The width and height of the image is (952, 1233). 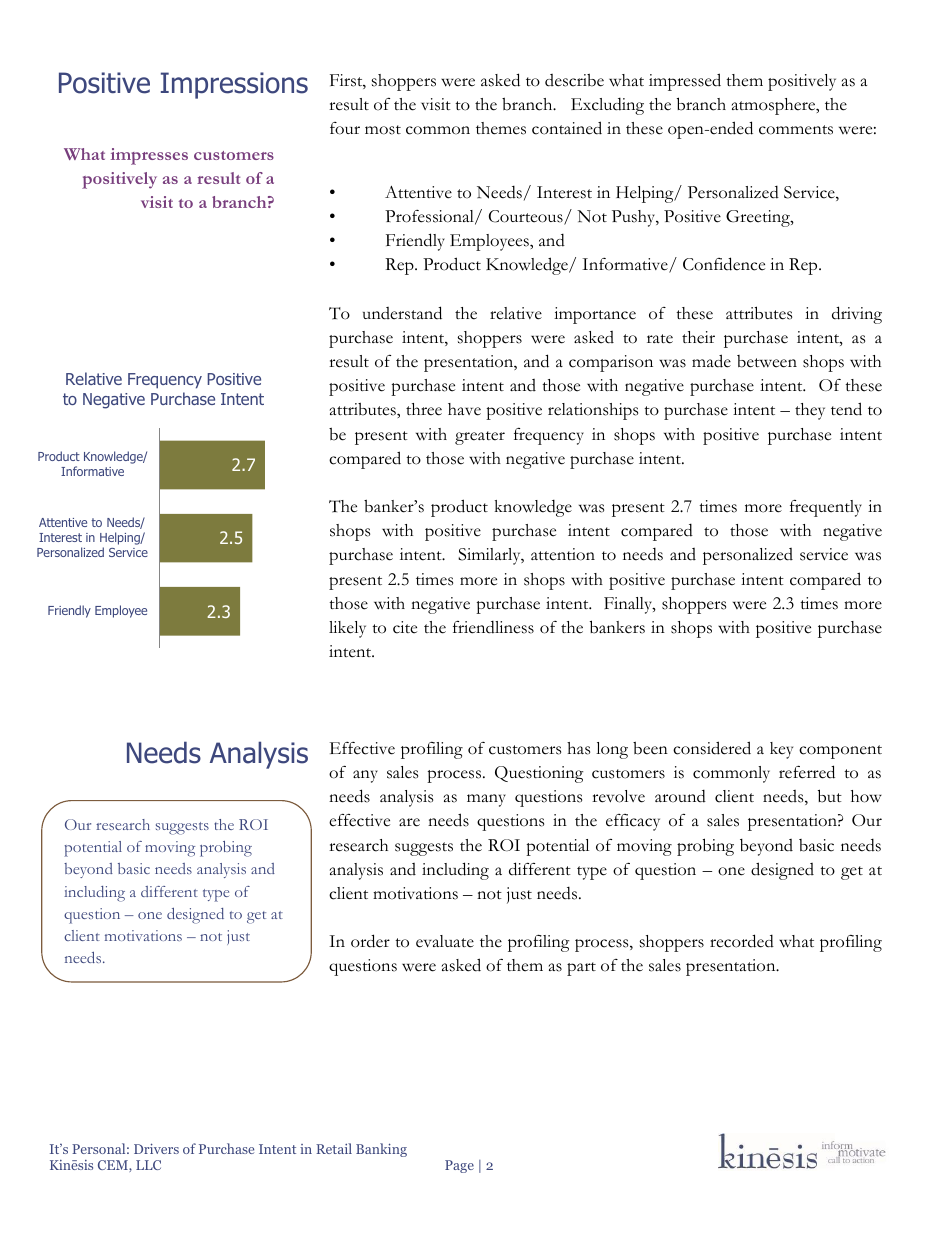 What do you see at coordinates (402, 313) in the image?
I see `understand` at bounding box center [402, 313].
